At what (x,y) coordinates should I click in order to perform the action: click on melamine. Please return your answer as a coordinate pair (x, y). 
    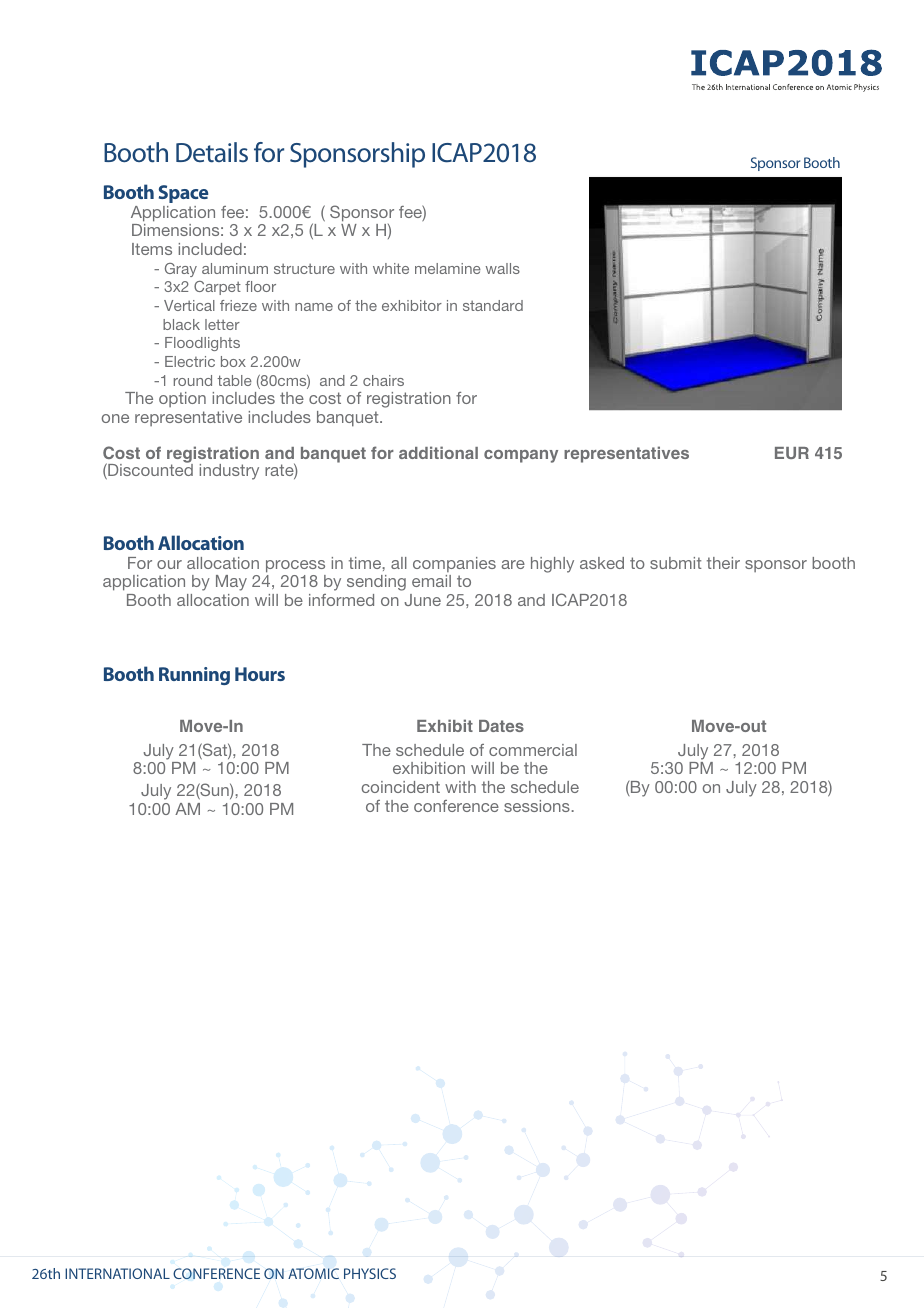
    Looking at the image, I should click on (448, 268).
